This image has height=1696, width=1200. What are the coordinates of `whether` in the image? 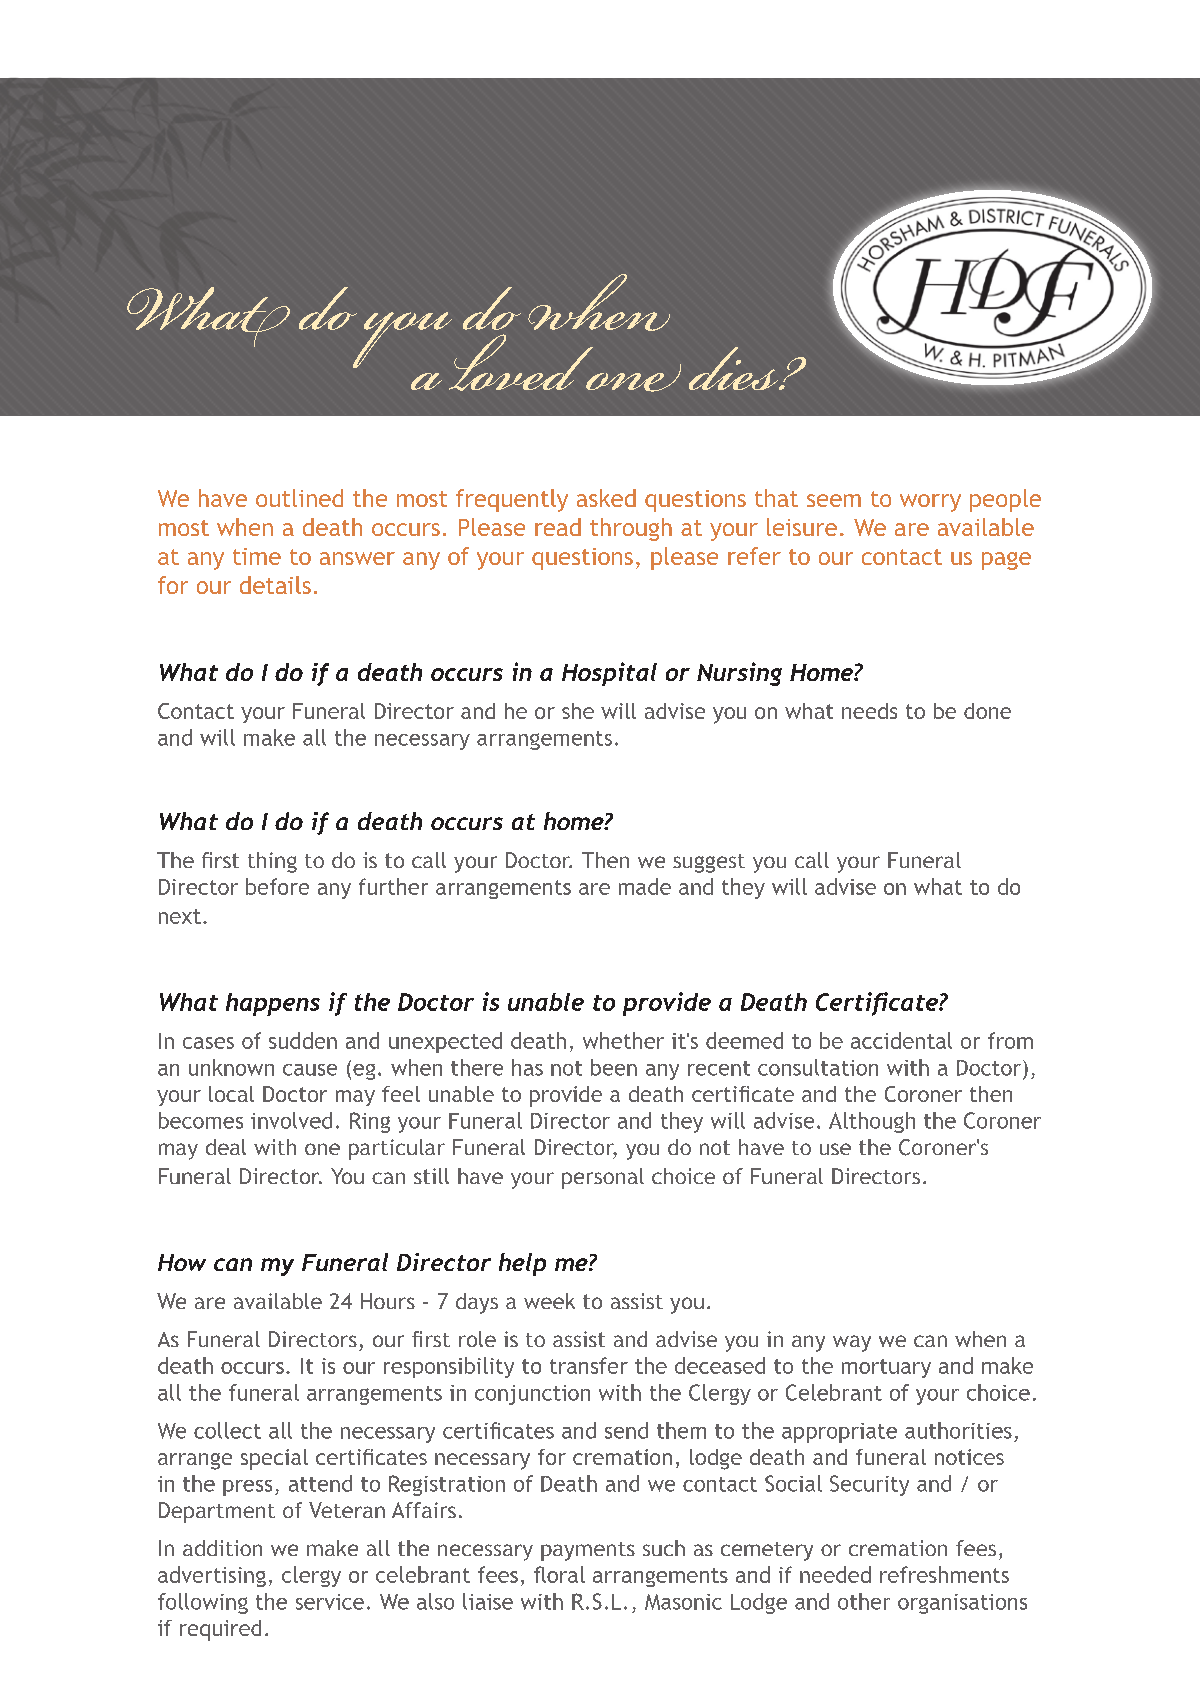 It's located at (623, 1040).
